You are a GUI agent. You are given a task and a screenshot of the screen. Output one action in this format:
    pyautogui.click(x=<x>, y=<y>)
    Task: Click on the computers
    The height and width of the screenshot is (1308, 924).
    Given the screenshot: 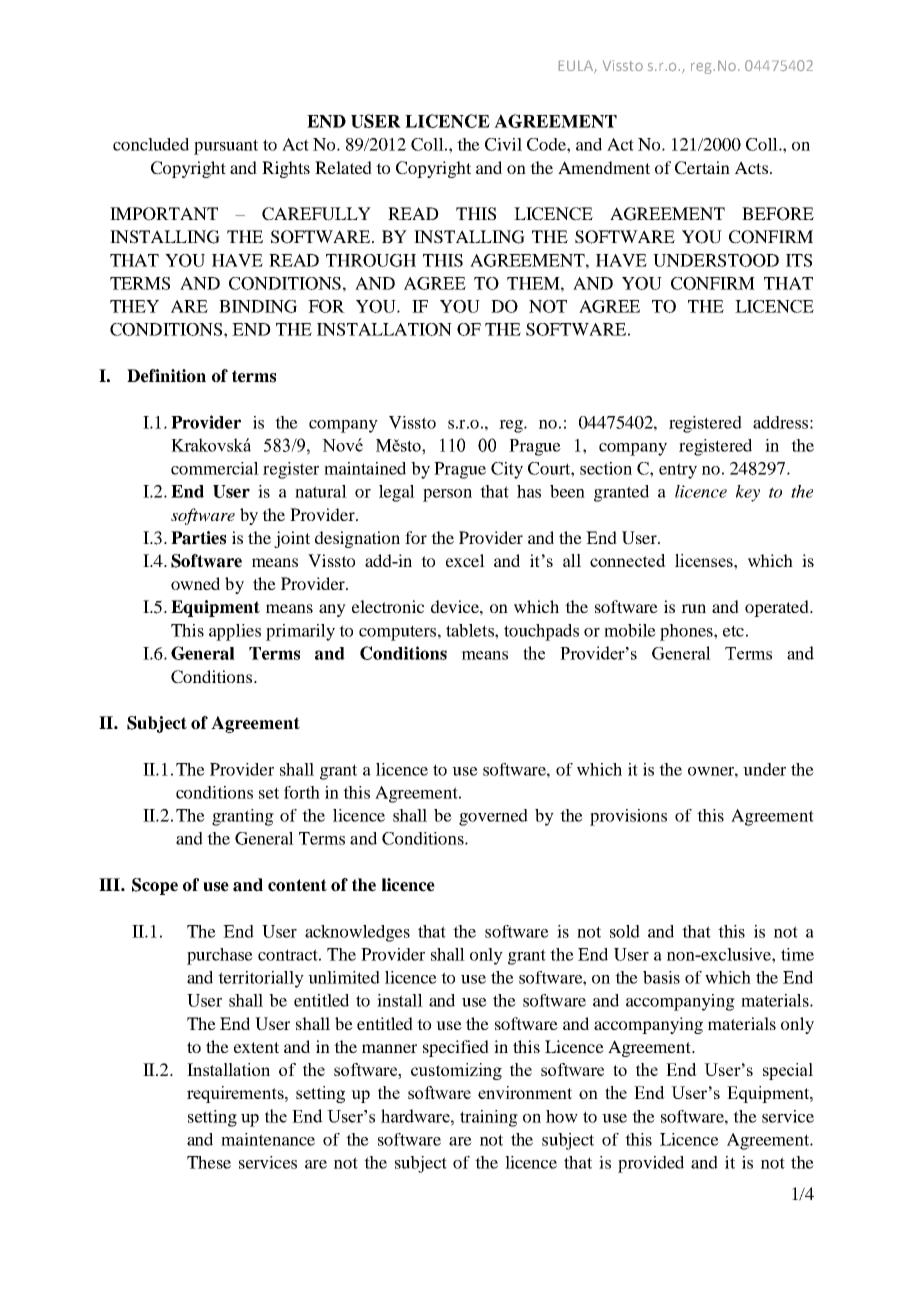 What is the action you would take?
    pyautogui.click(x=397, y=633)
